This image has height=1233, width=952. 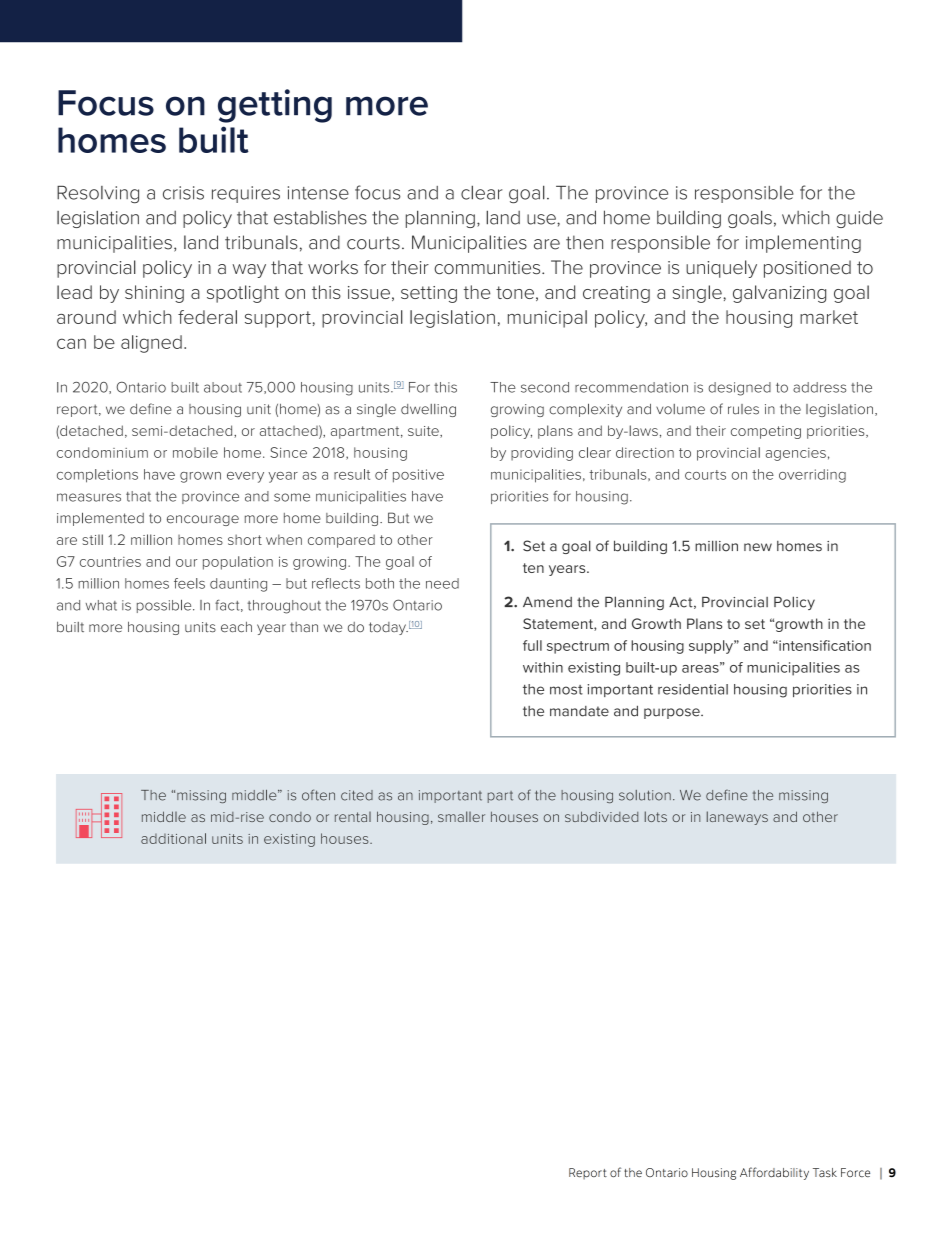 I want to click on intensification, so click(x=824, y=645).
